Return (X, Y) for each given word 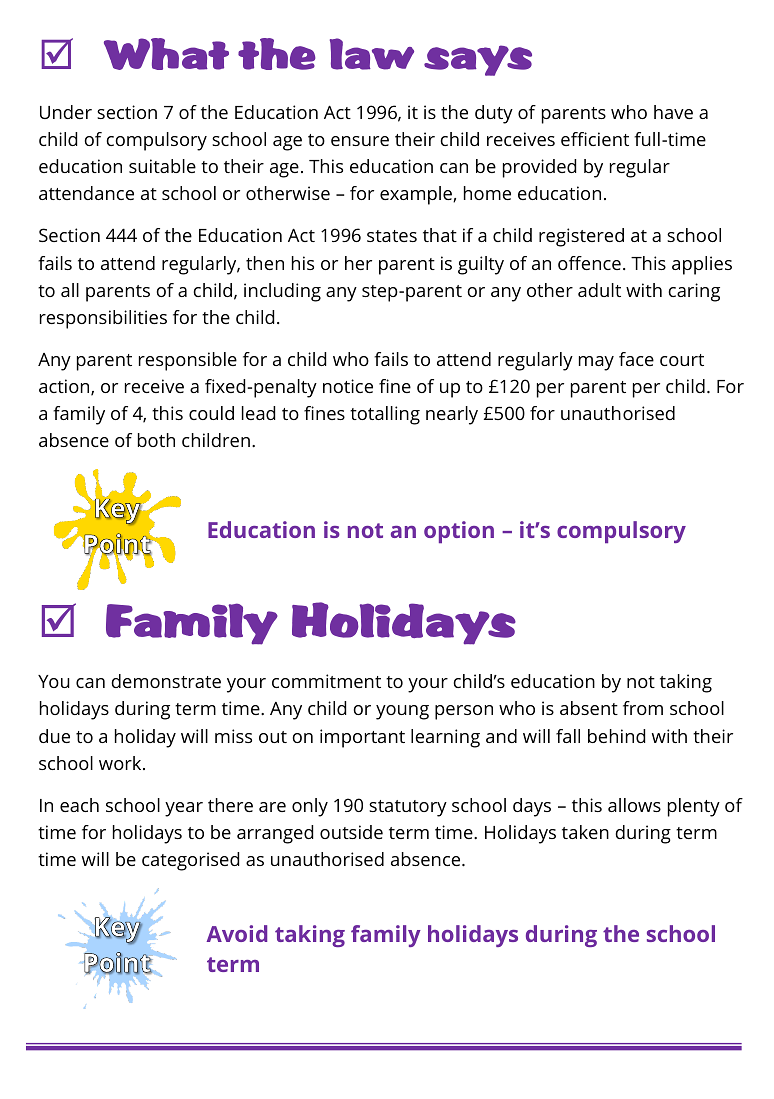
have (673, 112)
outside (351, 832)
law (372, 54)
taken (585, 832)
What (166, 54)
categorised (190, 861)
